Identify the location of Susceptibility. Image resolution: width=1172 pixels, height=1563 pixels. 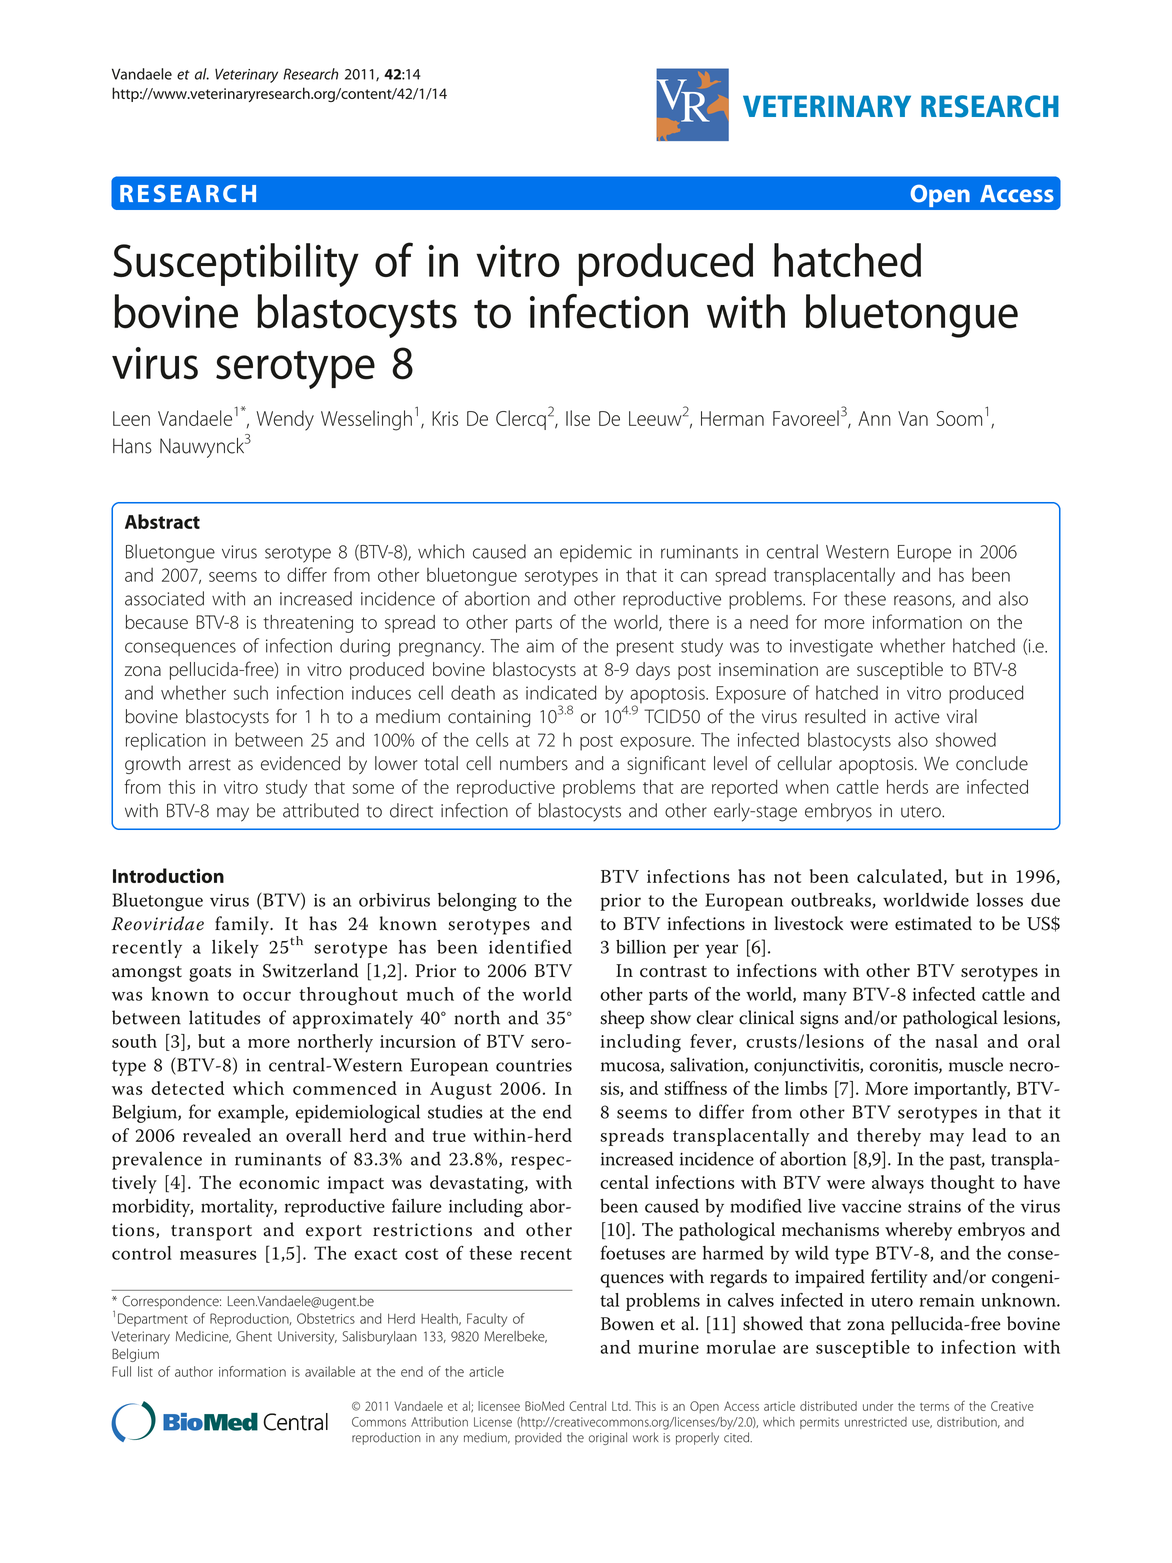
(236, 265).
